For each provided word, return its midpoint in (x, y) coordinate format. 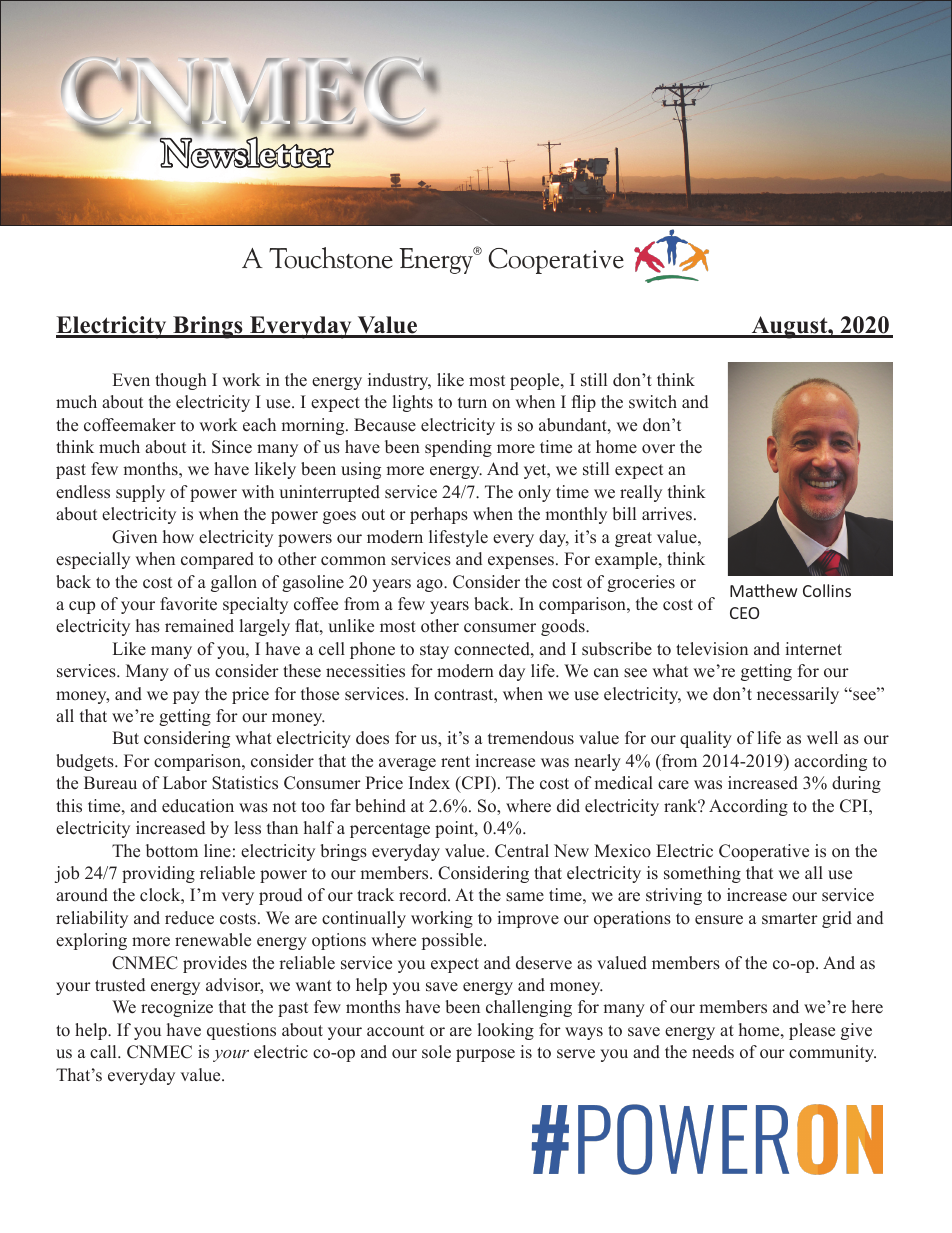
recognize (177, 1008)
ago (431, 585)
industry (399, 381)
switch (653, 402)
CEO (744, 613)
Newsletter (247, 152)
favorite (188, 604)
